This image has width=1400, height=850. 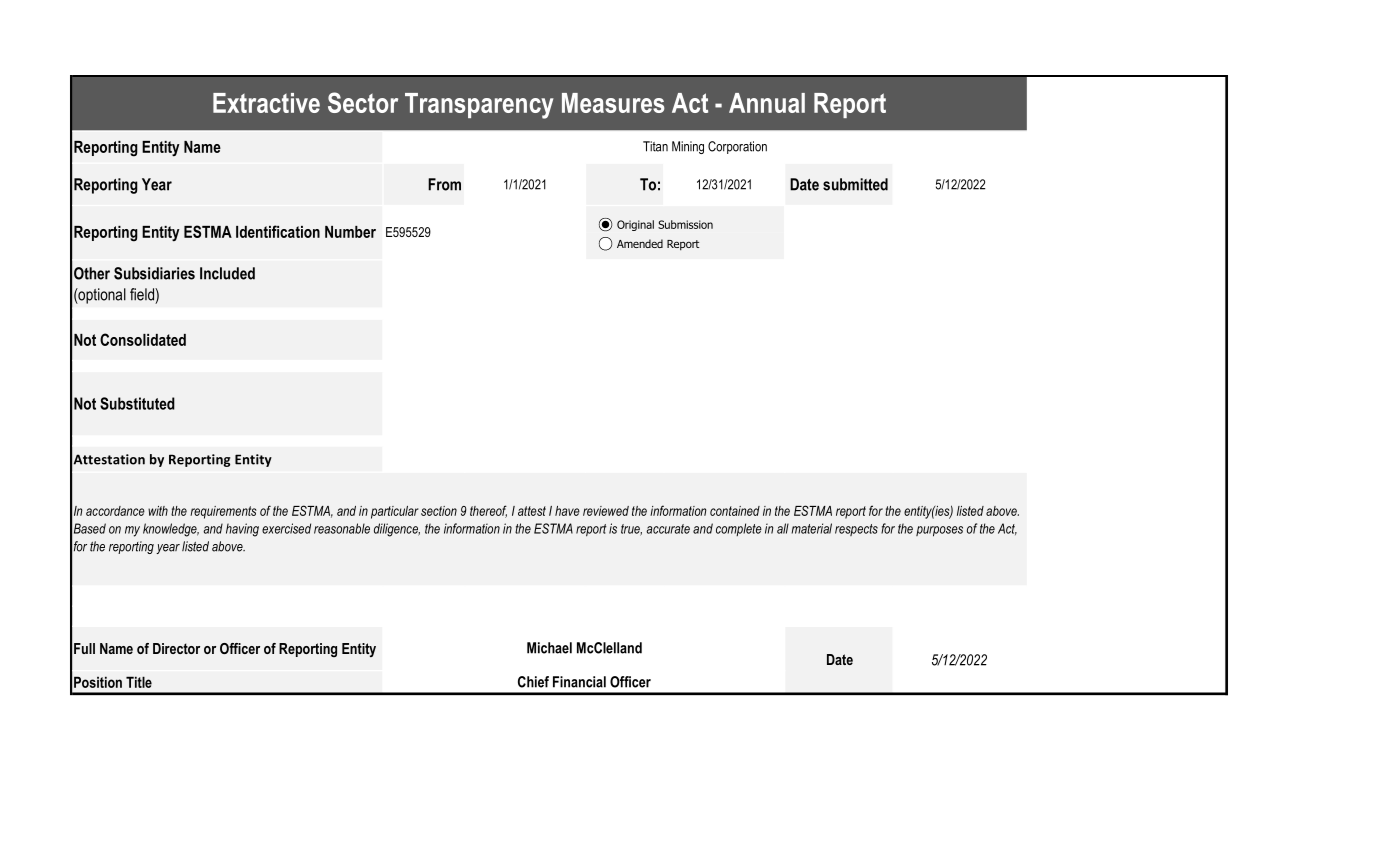 What do you see at coordinates (479, 106) in the image?
I see `Transparency` at bounding box center [479, 106].
